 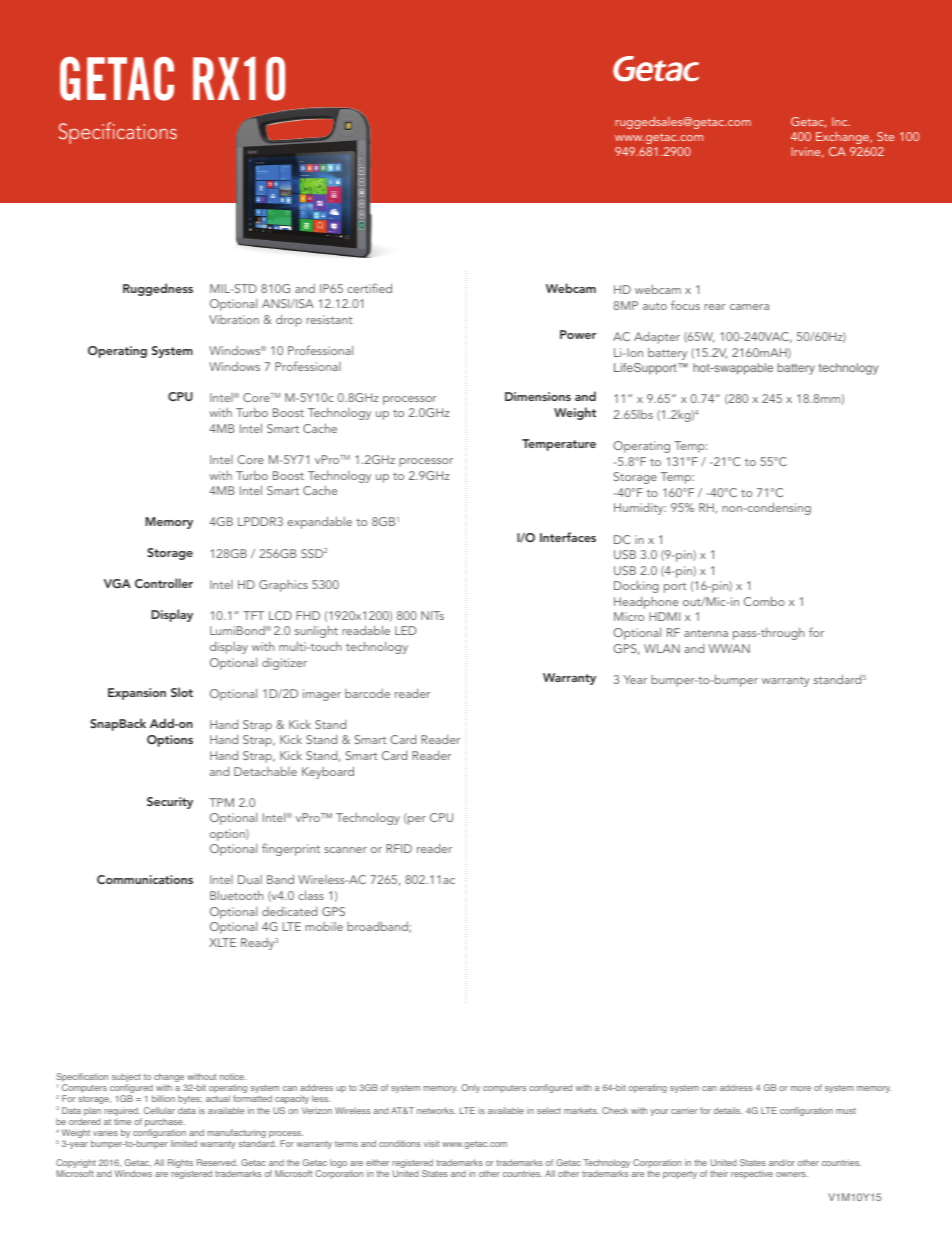 What do you see at coordinates (662, 648) in the screenshot?
I see `WLAN` at bounding box center [662, 648].
